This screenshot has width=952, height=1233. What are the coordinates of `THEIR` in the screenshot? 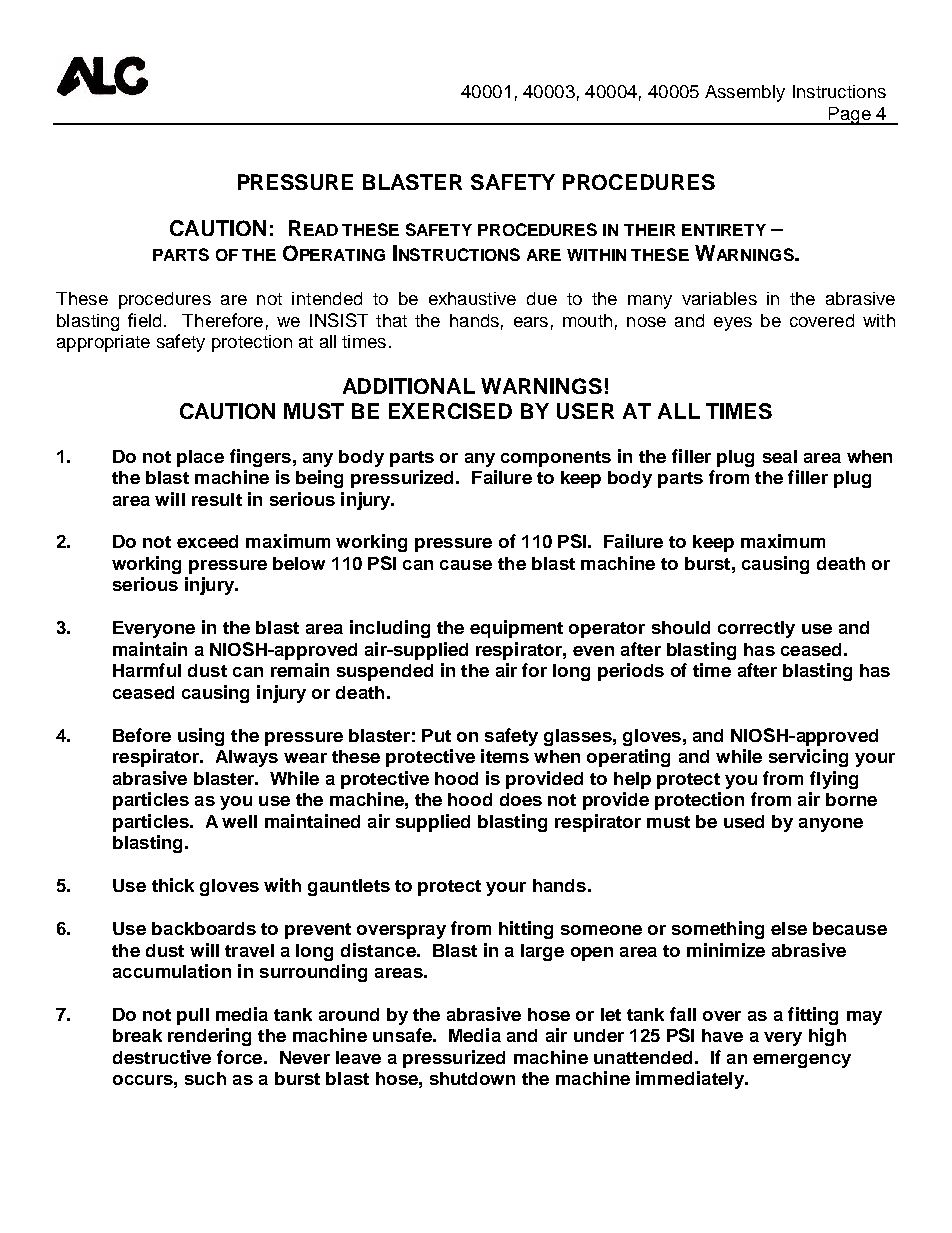 It's located at (649, 230).
